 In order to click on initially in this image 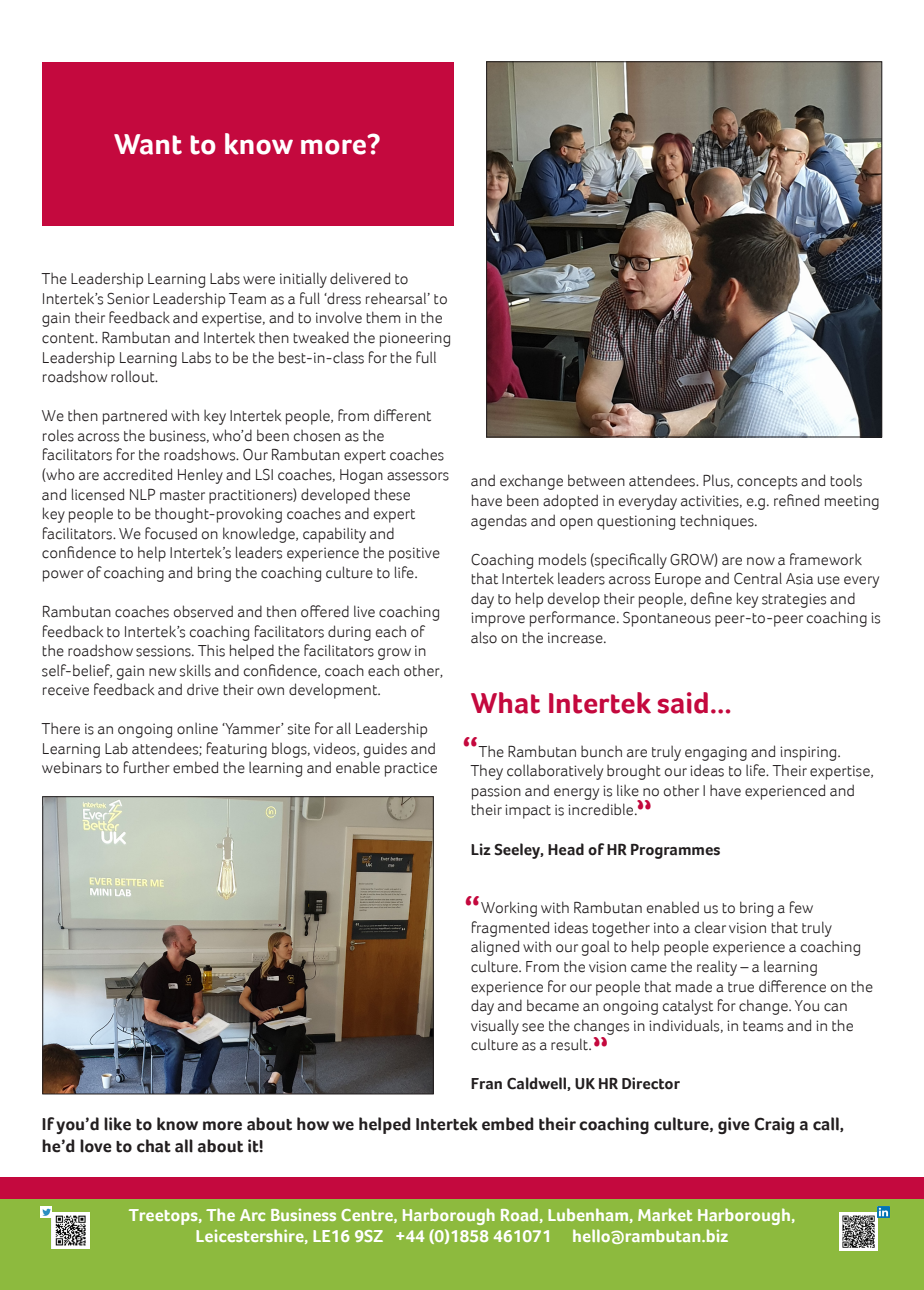, I will do `click(303, 280)`.
